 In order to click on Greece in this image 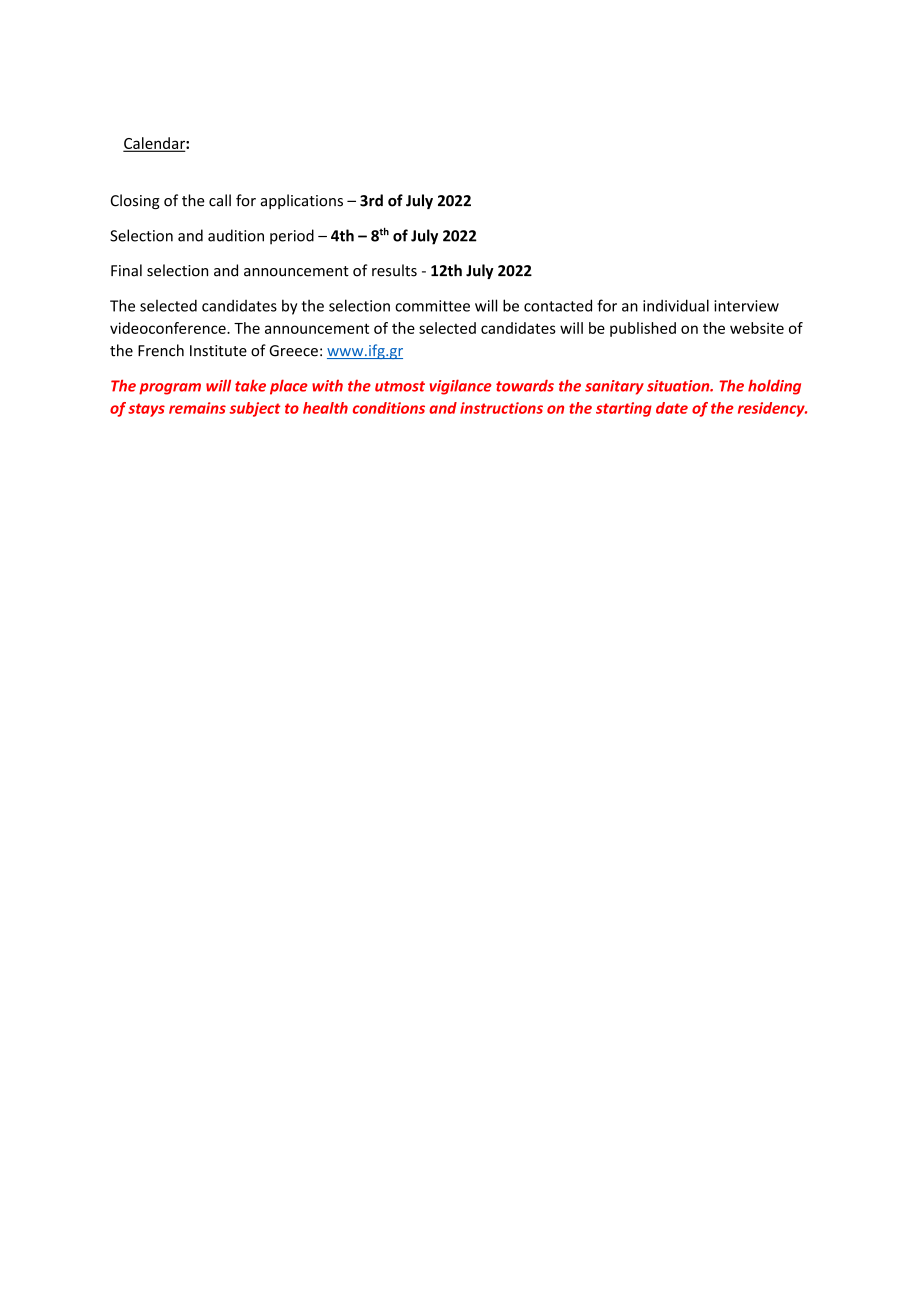, I will do `click(293, 351)`.
